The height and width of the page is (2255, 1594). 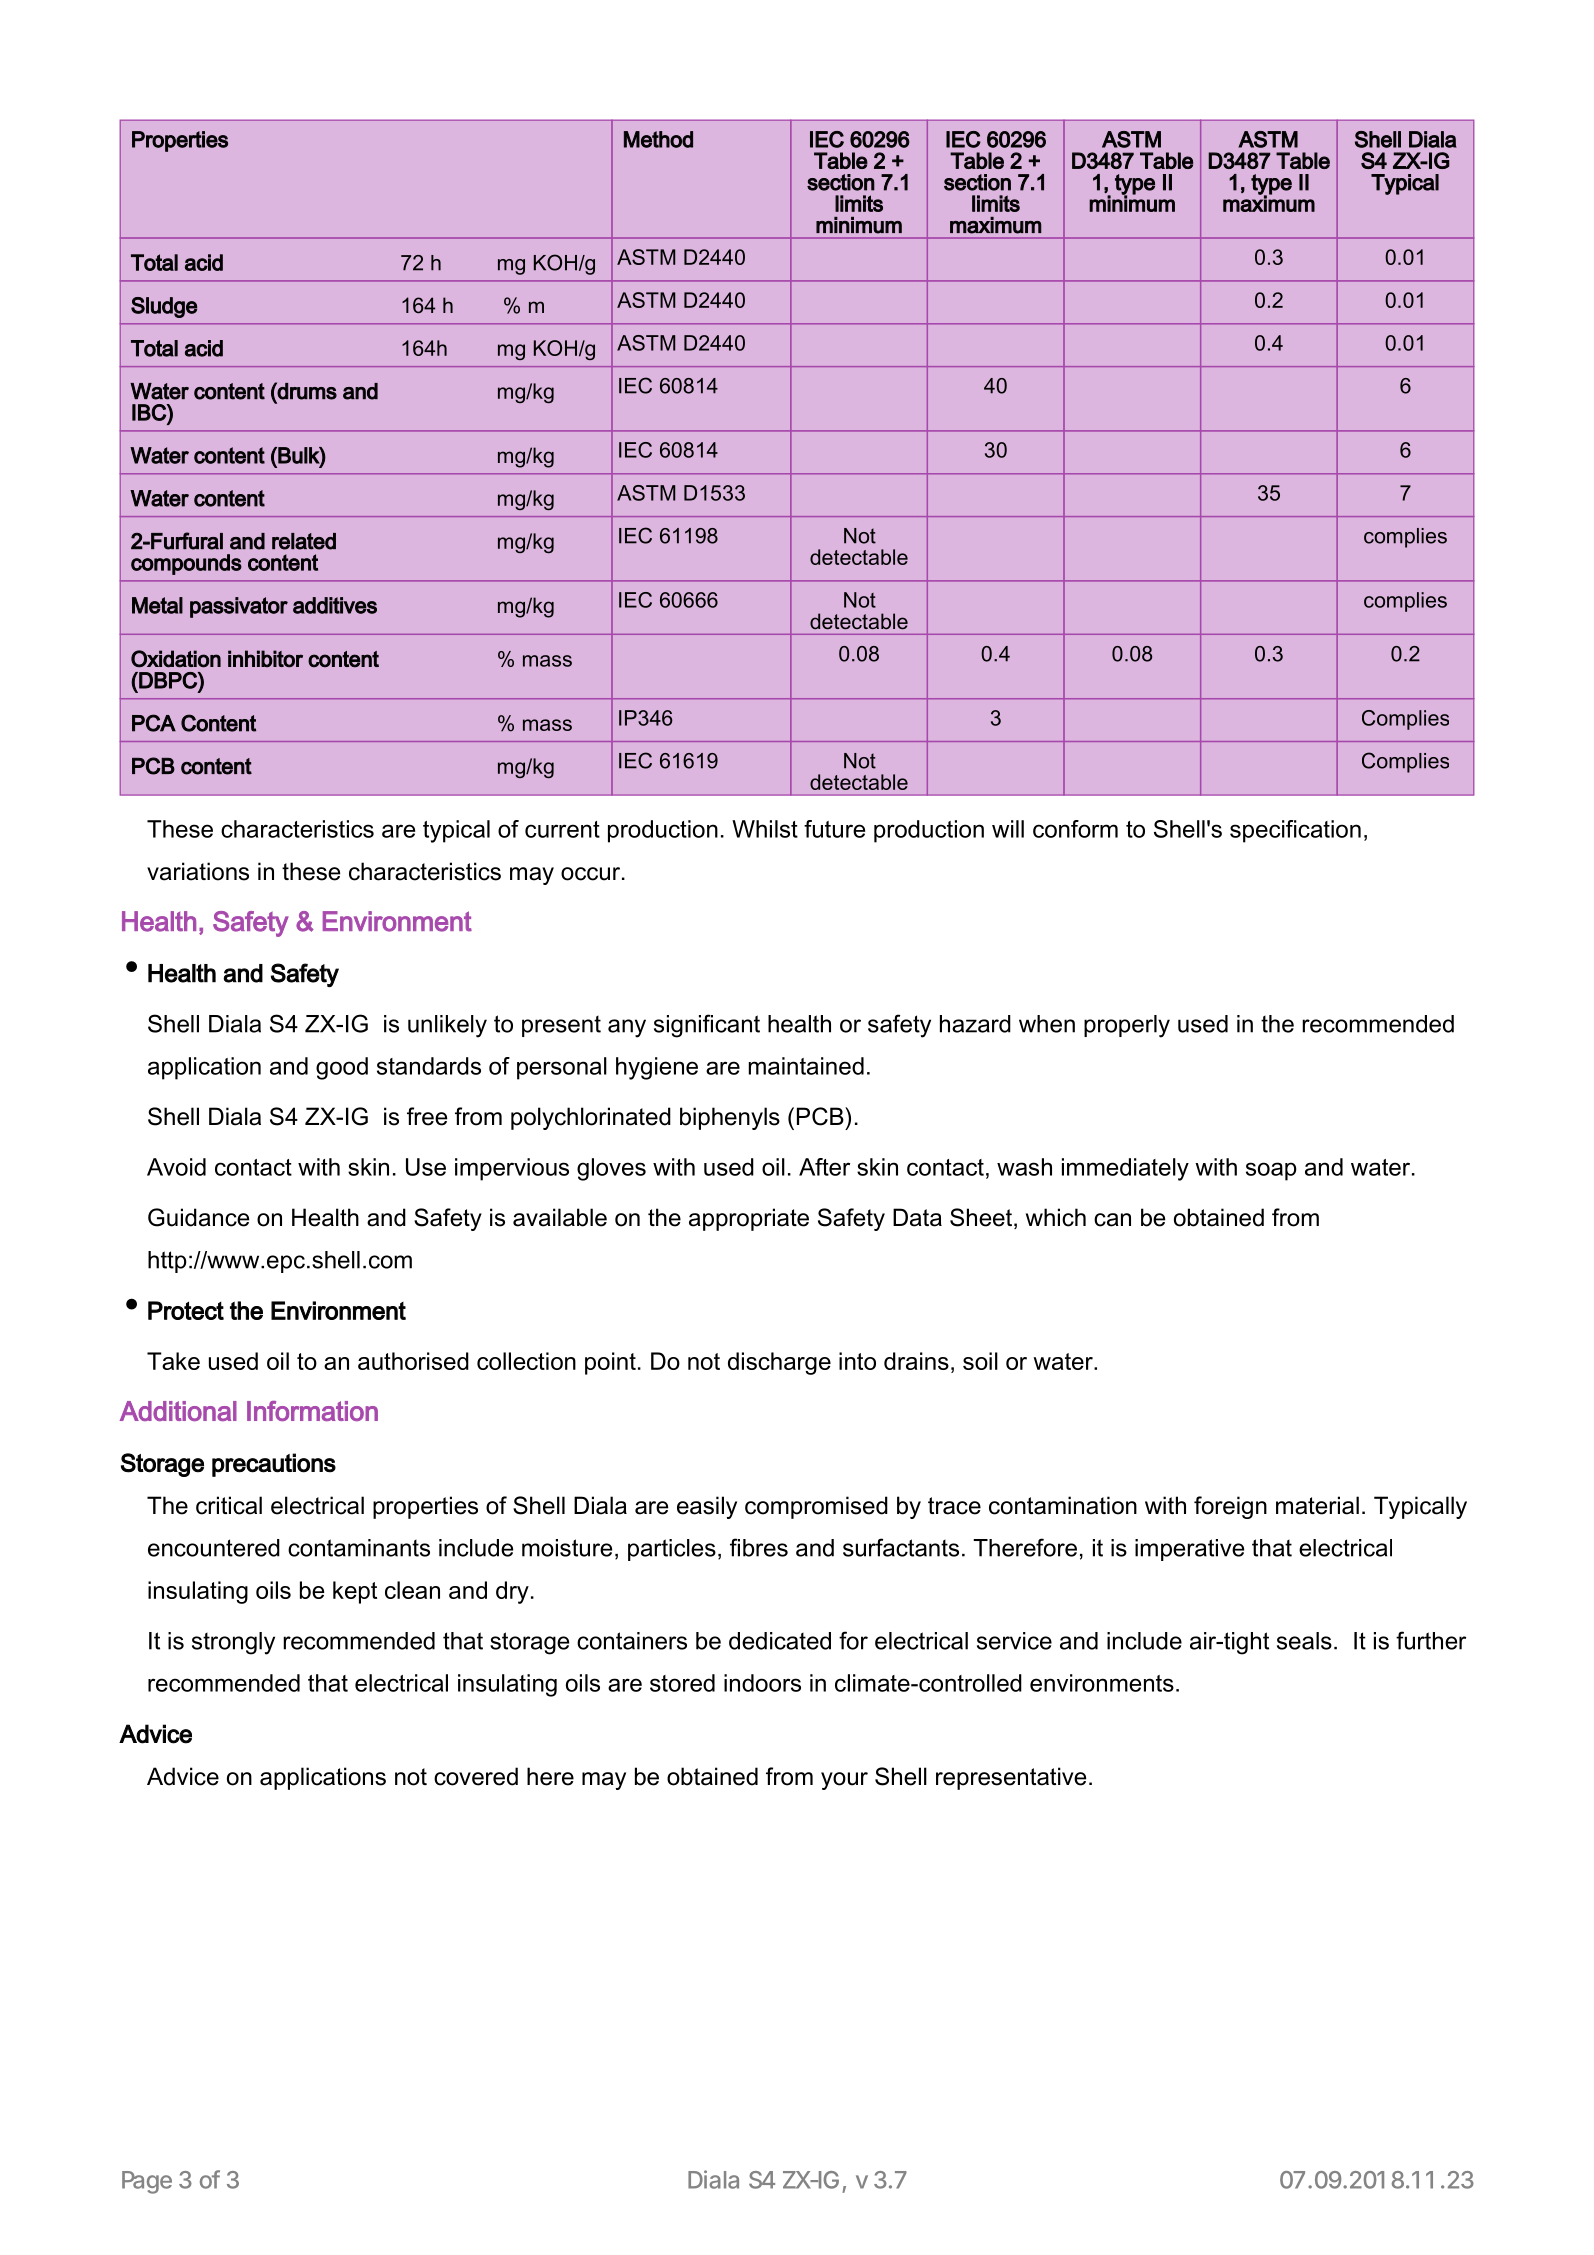 I want to click on soap, so click(x=1271, y=1171).
